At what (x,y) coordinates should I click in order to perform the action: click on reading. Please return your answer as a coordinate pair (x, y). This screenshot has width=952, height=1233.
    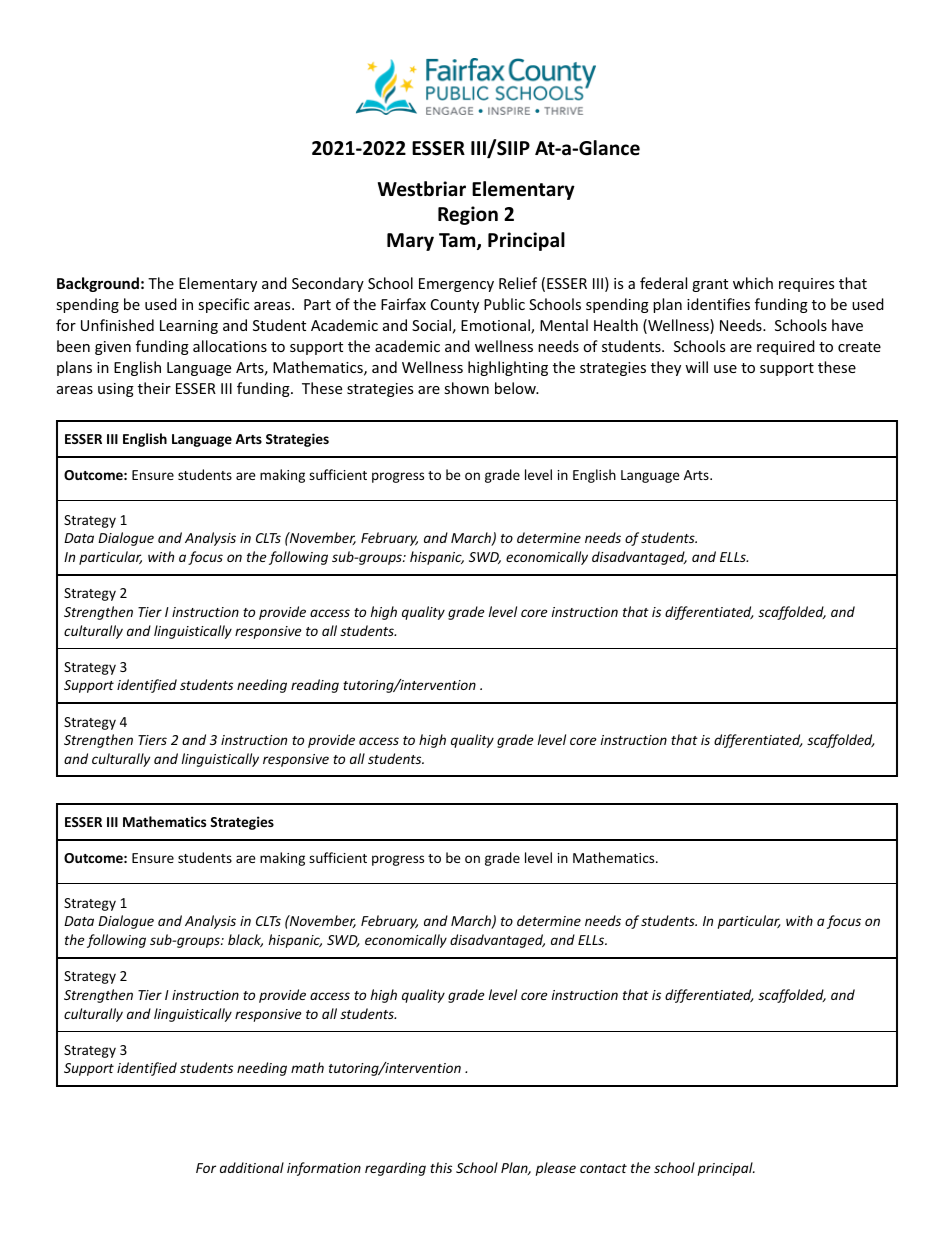
    Looking at the image, I should click on (315, 686).
